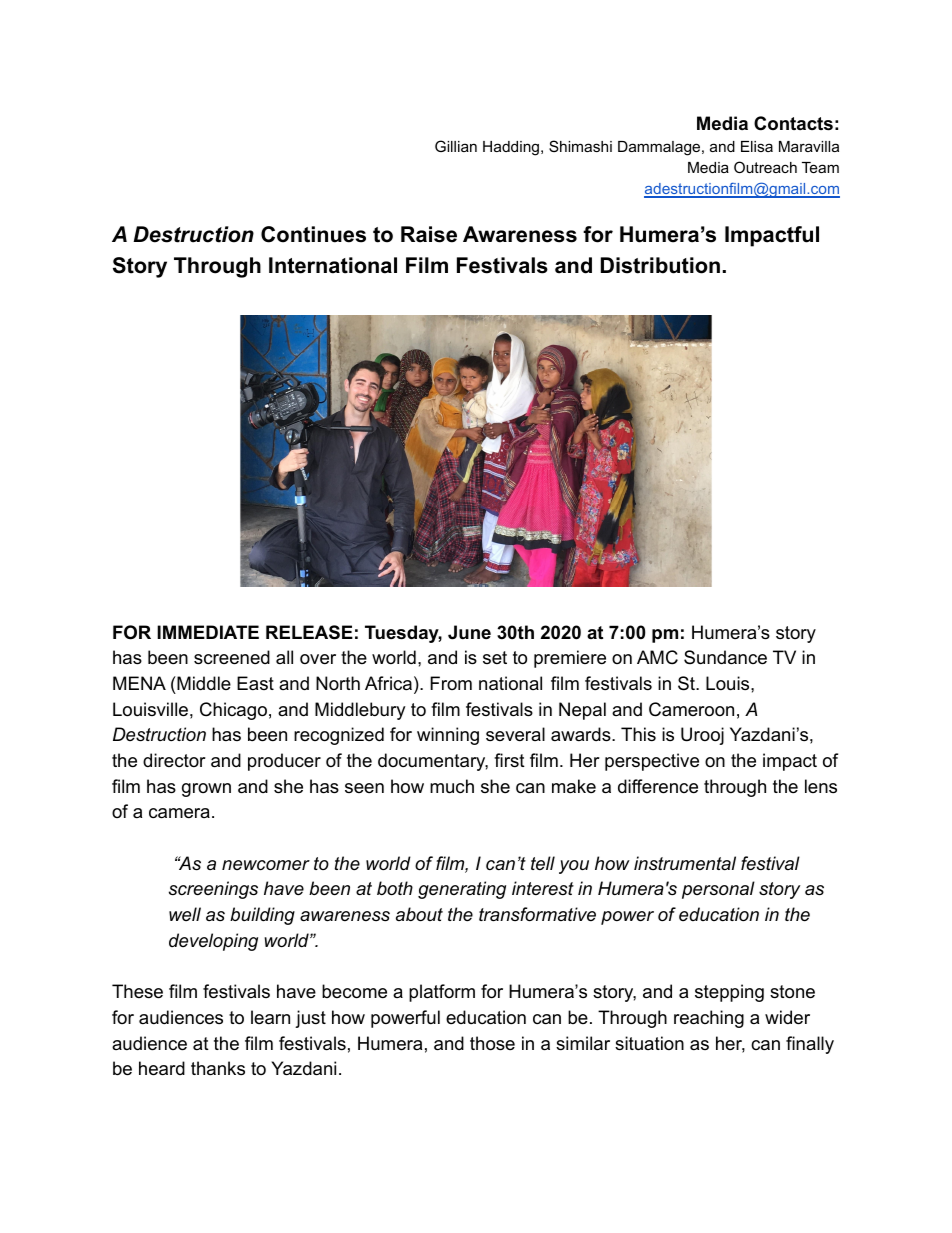  Describe the element at coordinates (757, 146) in the screenshot. I see `Elisa` at that location.
